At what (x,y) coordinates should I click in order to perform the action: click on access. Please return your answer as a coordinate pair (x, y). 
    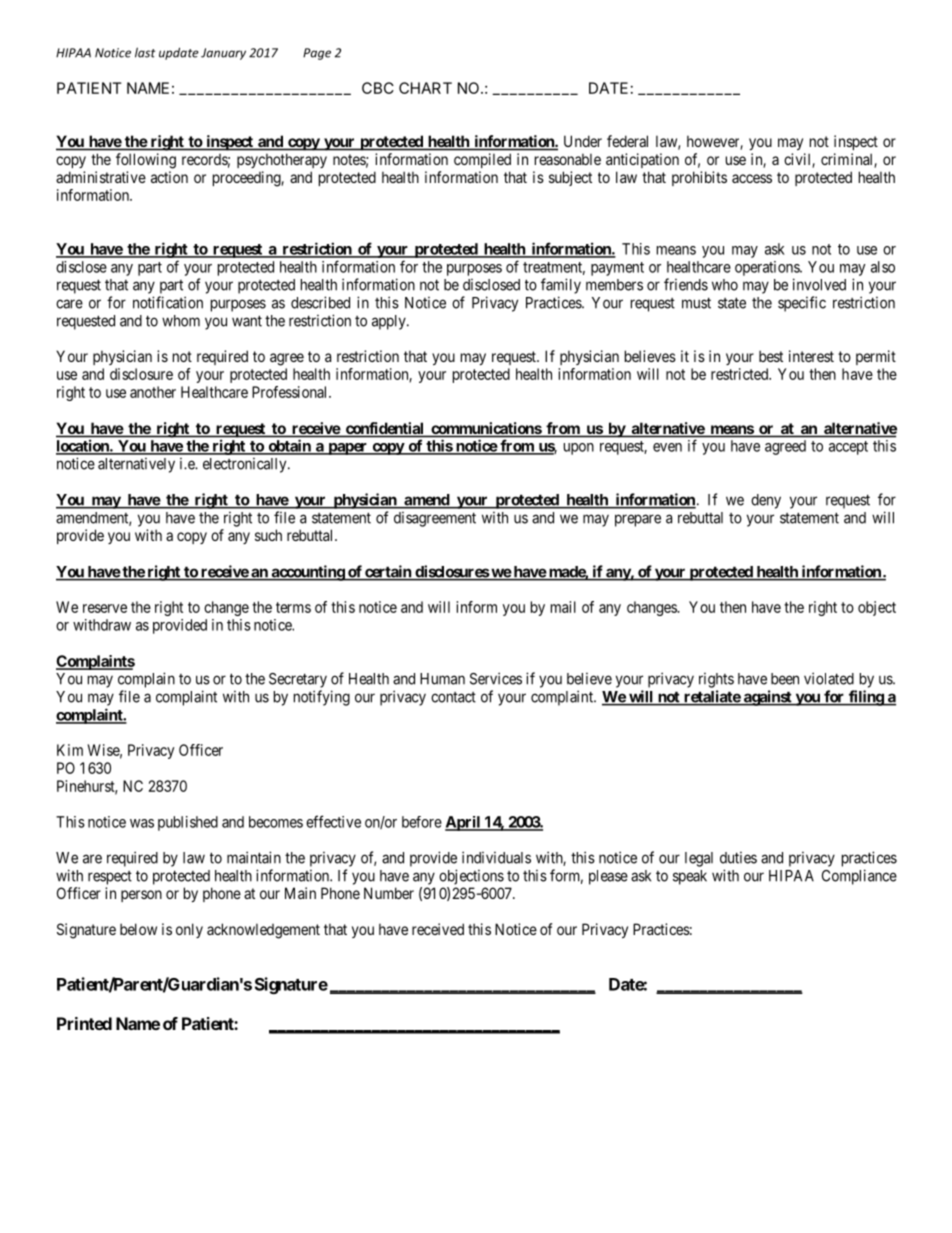
    Looking at the image, I should click on (752, 178).
